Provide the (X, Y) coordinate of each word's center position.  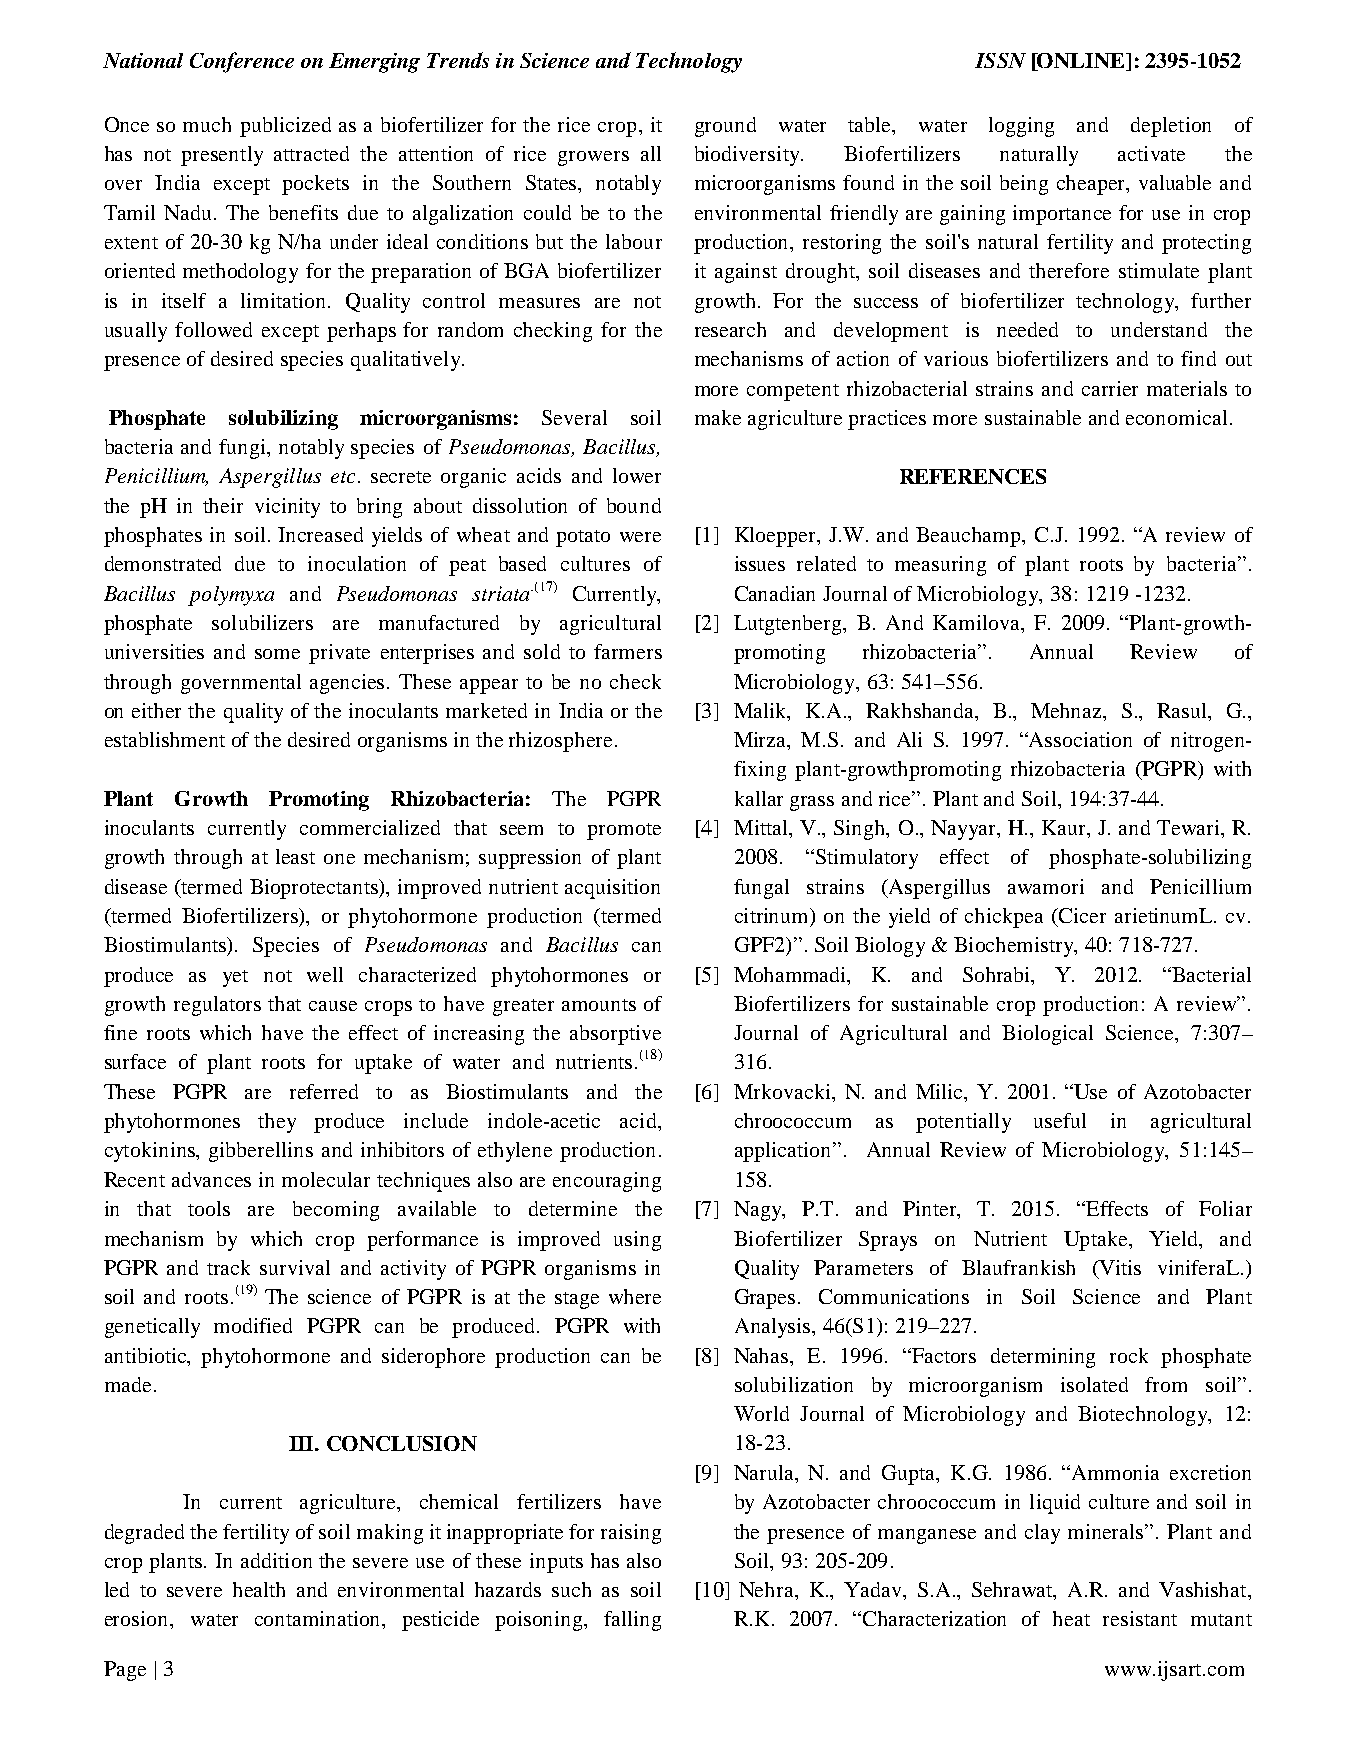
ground (725, 127)
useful (1060, 1120)
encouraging (607, 1182)
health (259, 1589)
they (277, 1123)
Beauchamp (969, 537)
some (277, 654)
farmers (628, 651)
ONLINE (1081, 62)
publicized (285, 127)
